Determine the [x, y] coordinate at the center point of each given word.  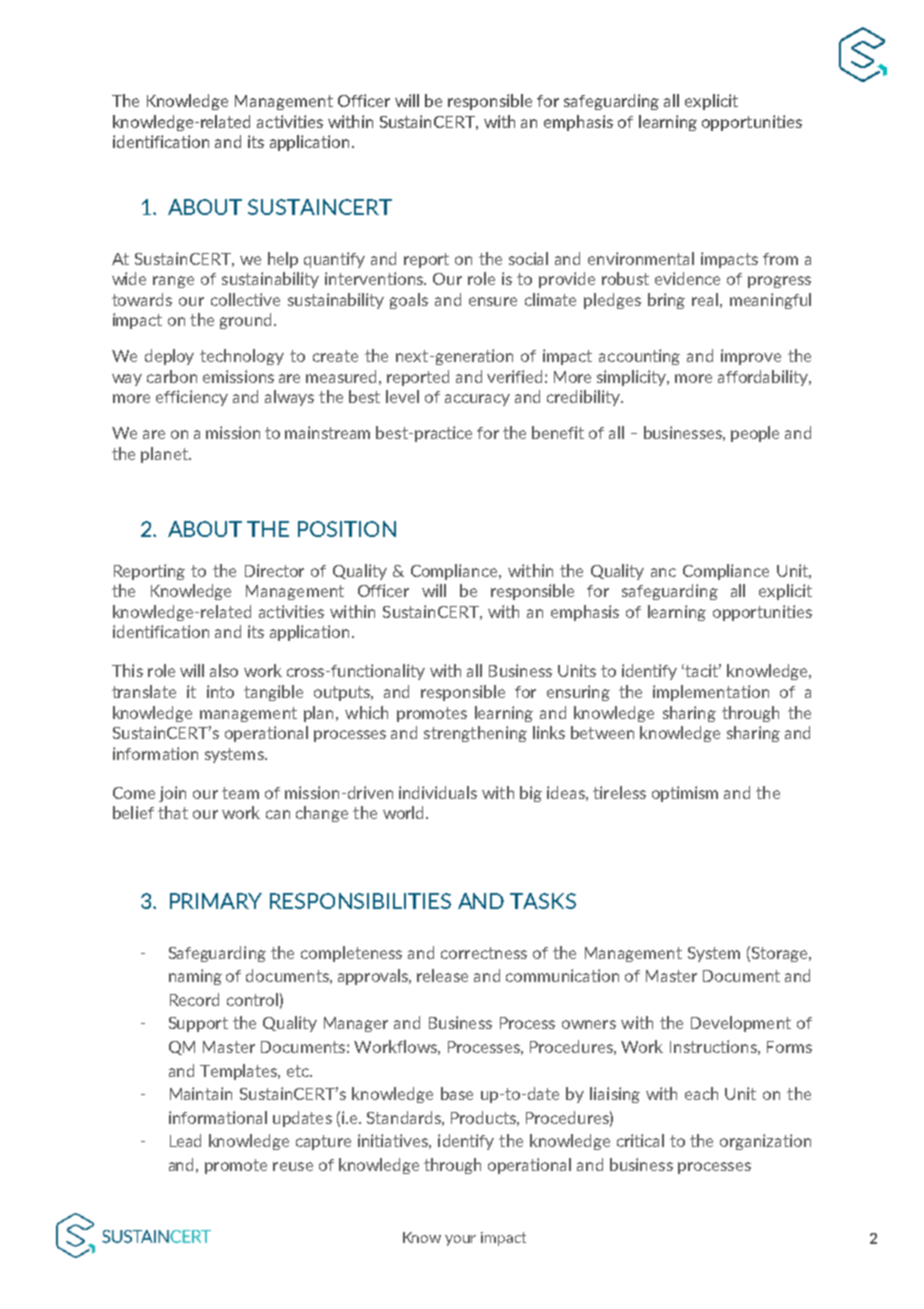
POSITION [347, 529]
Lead [185, 1140]
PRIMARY [216, 901]
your [460, 1240]
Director [274, 570]
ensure [493, 301]
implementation [711, 693]
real [705, 299]
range [173, 282]
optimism [685, 794]
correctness [484, 953]
